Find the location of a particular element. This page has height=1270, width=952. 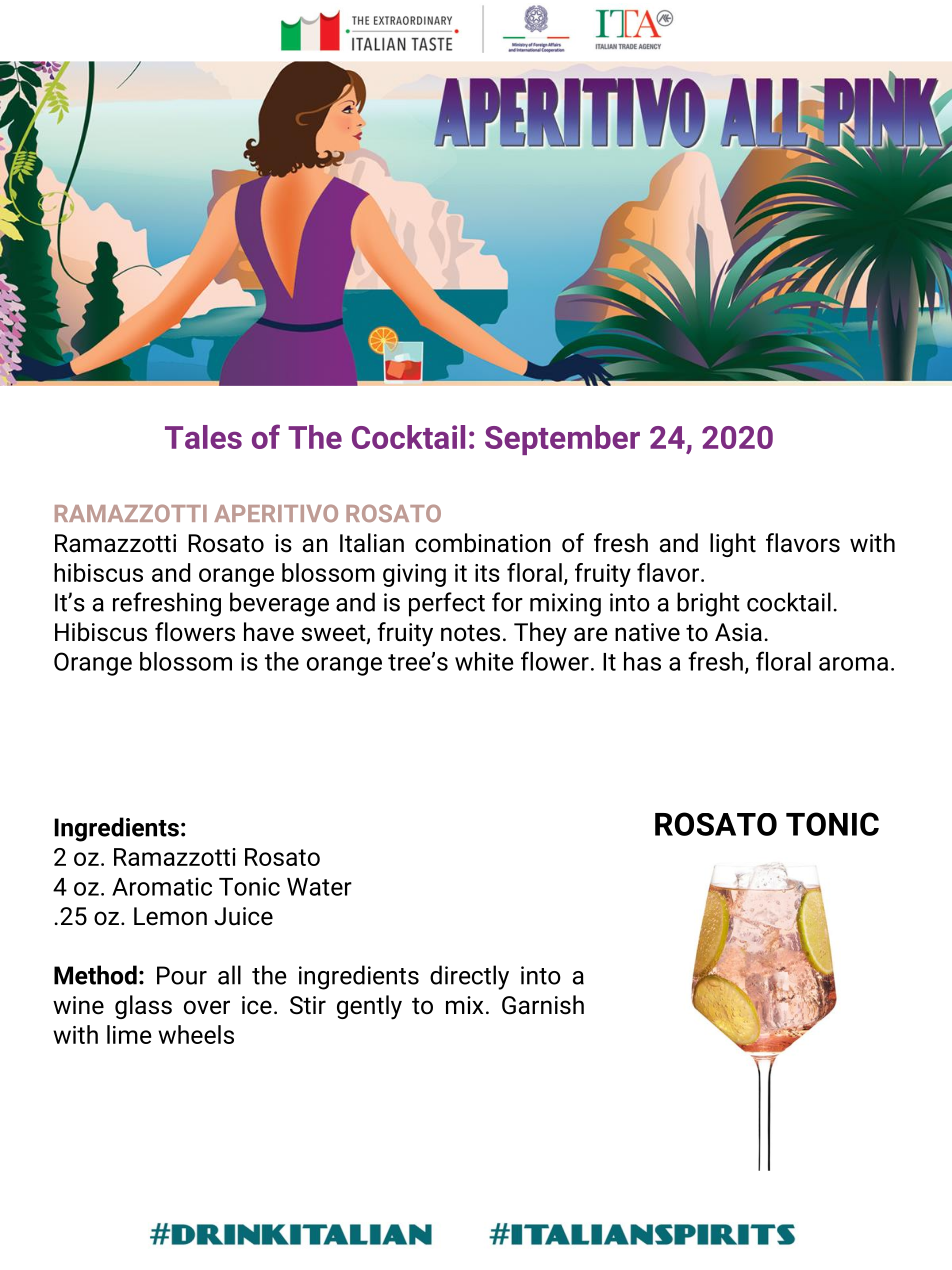

Garnish is located at coordinates (543, 1005).
